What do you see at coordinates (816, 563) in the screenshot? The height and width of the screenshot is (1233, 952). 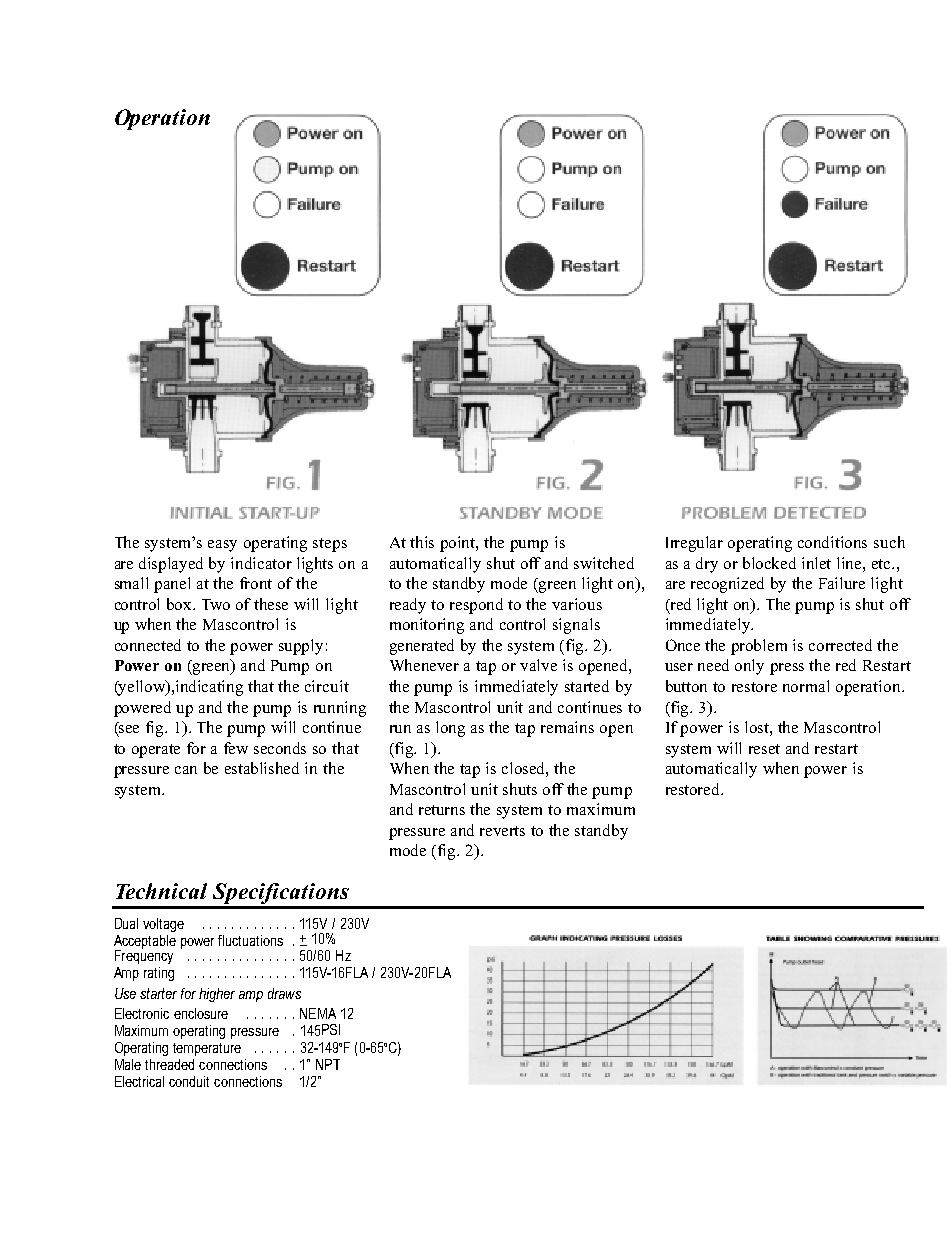 I see `inlet` at bounding box center [816, 563].
